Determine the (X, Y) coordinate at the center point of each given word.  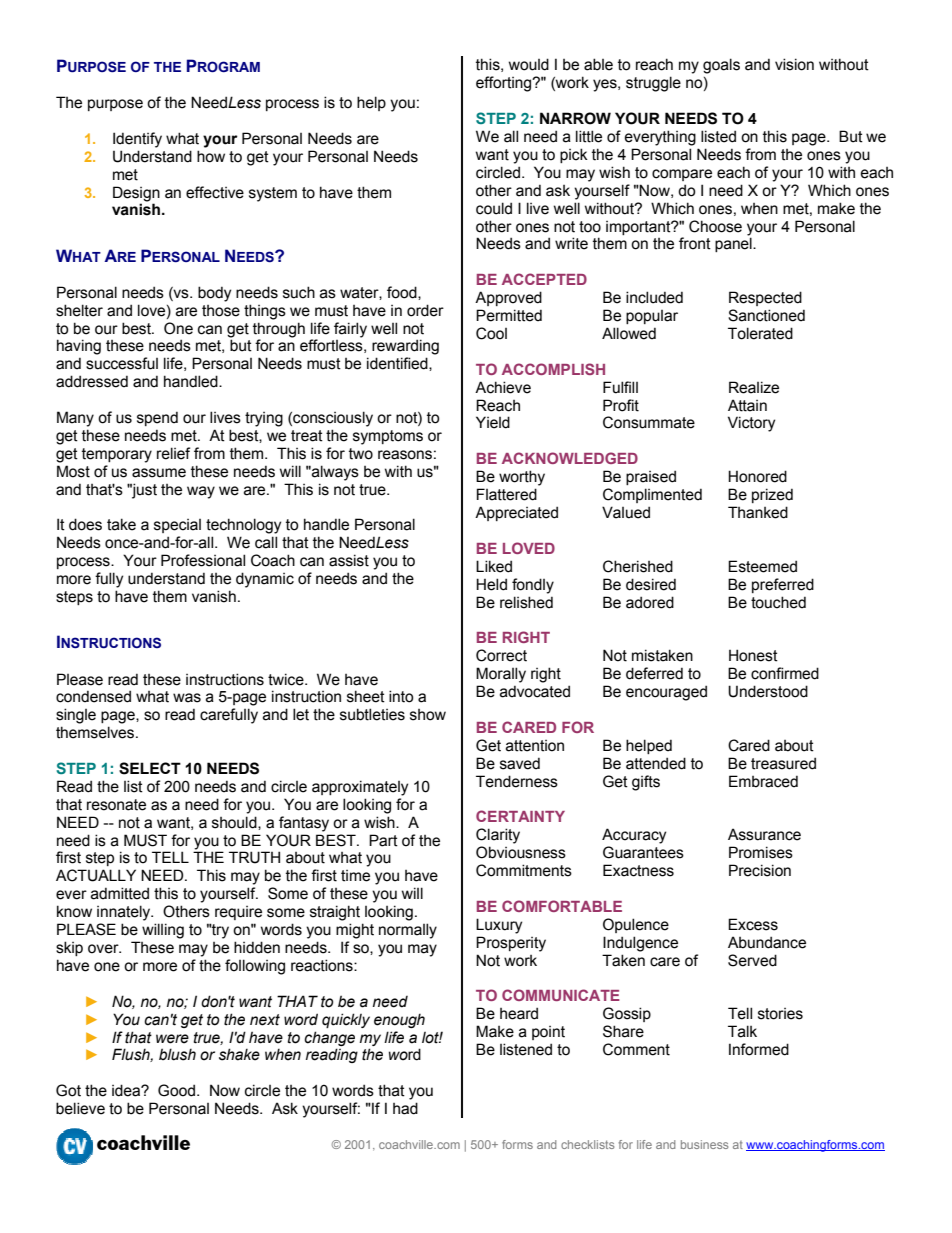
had (405, 1108)
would (529, 64)
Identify (137, 140)
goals (721, 66)
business (704, 1144)
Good (176, 1090)
